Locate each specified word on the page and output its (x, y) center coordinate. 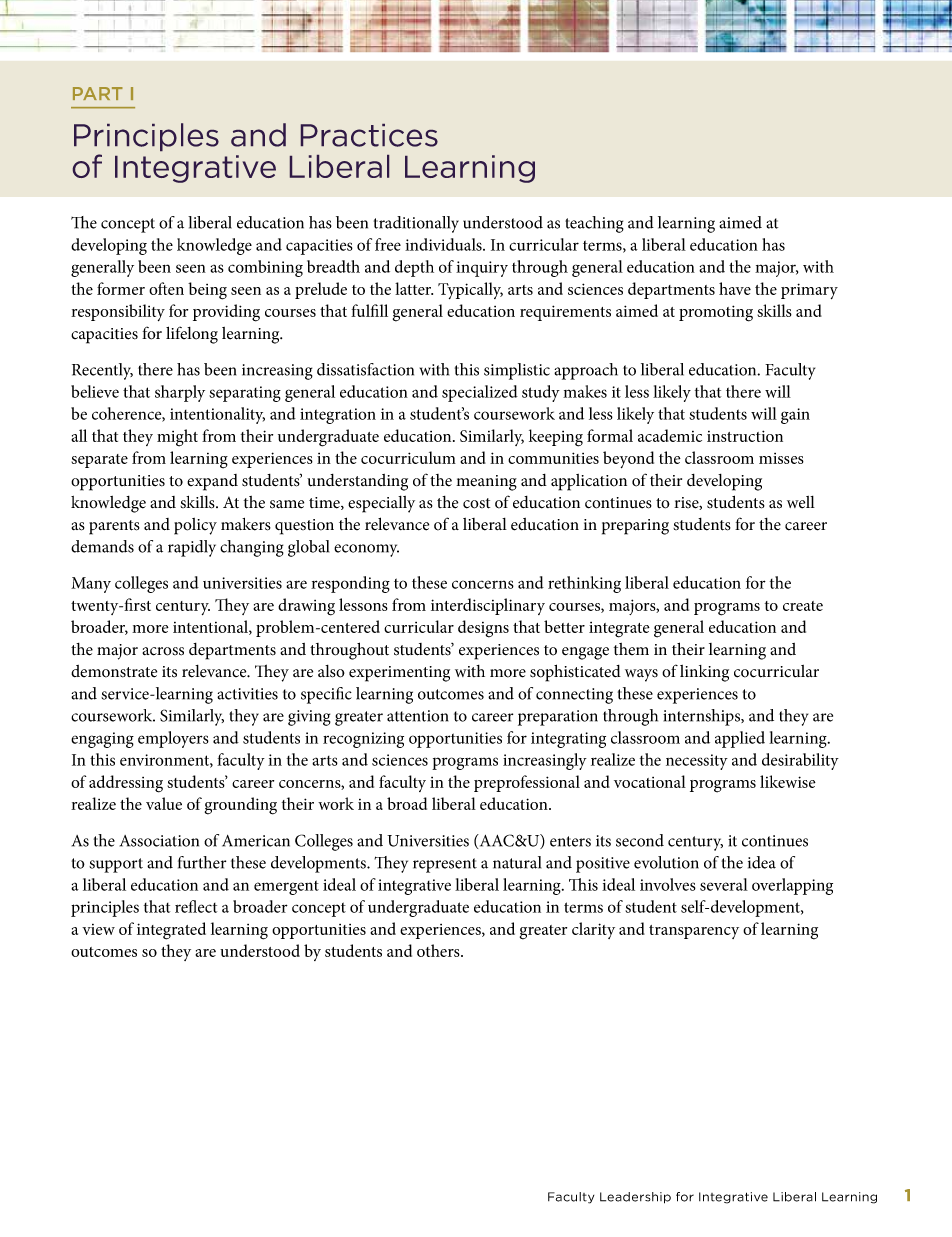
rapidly (192, 548)
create (803, 606)
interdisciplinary (488, 606)
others (439, 950)
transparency (694, 932)
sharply (180, 393)
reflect (196, 906)
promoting (716, 313)
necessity (697, 762)
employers (173, 739)
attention (417, 716)
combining (265, 268)
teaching (594, 224)
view (98, 929)
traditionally (416, 224)
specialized (480, 393)
